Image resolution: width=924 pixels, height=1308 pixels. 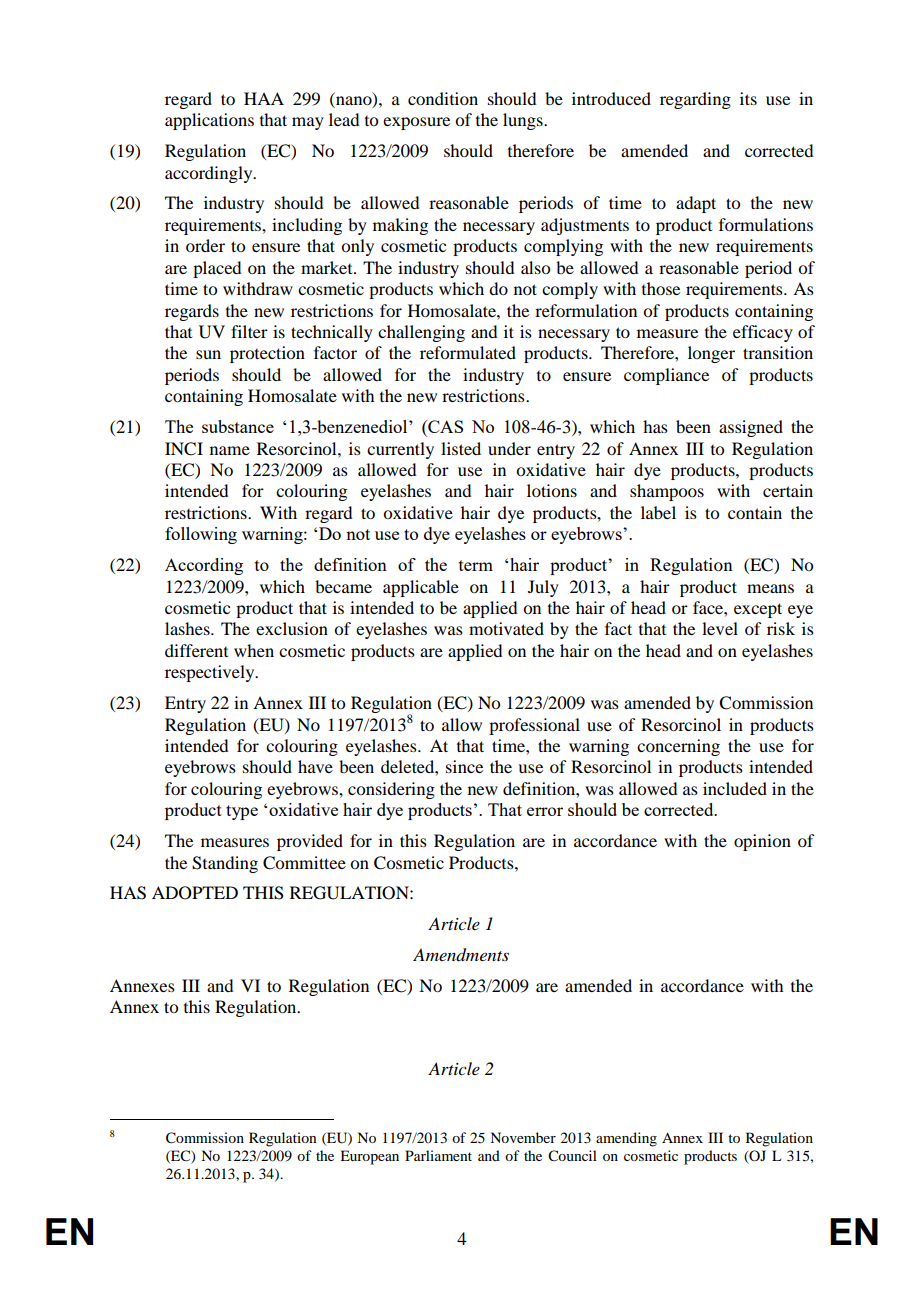 I want to click on lungs, so click(x=524, y=121).
